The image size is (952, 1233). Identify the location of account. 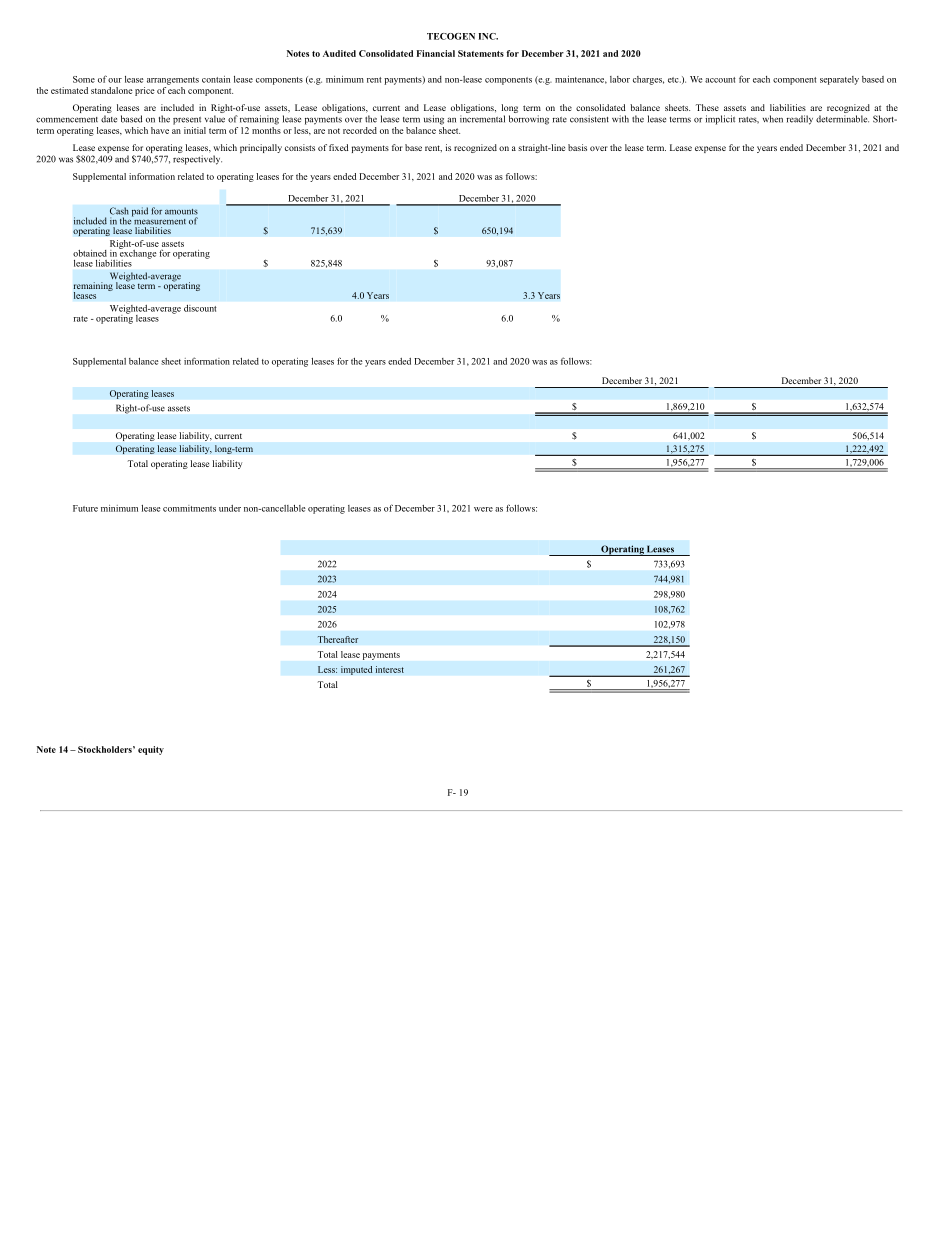
(720, 80).
